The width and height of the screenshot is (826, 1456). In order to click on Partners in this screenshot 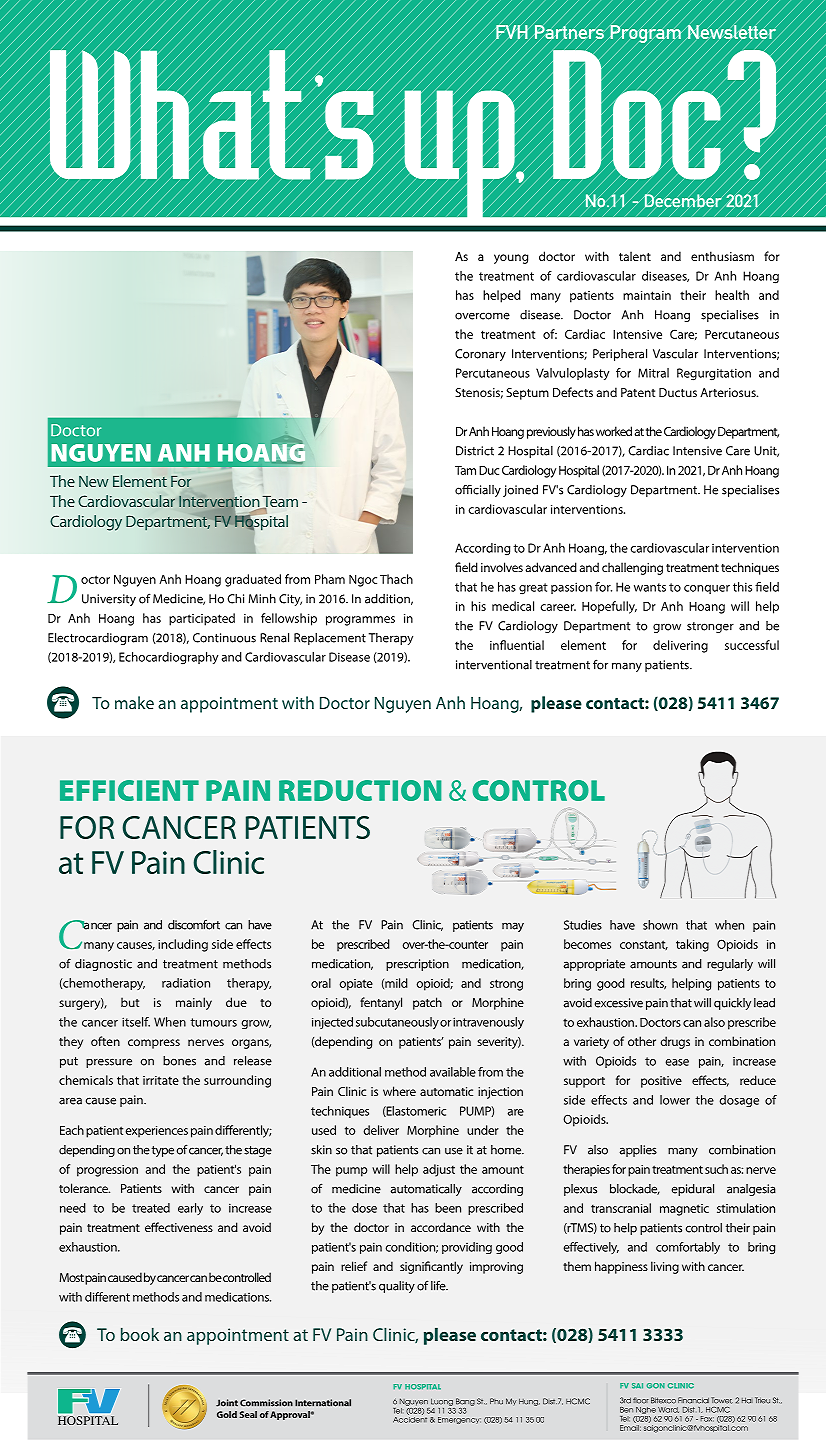, I will do `click(569, 32)`.
